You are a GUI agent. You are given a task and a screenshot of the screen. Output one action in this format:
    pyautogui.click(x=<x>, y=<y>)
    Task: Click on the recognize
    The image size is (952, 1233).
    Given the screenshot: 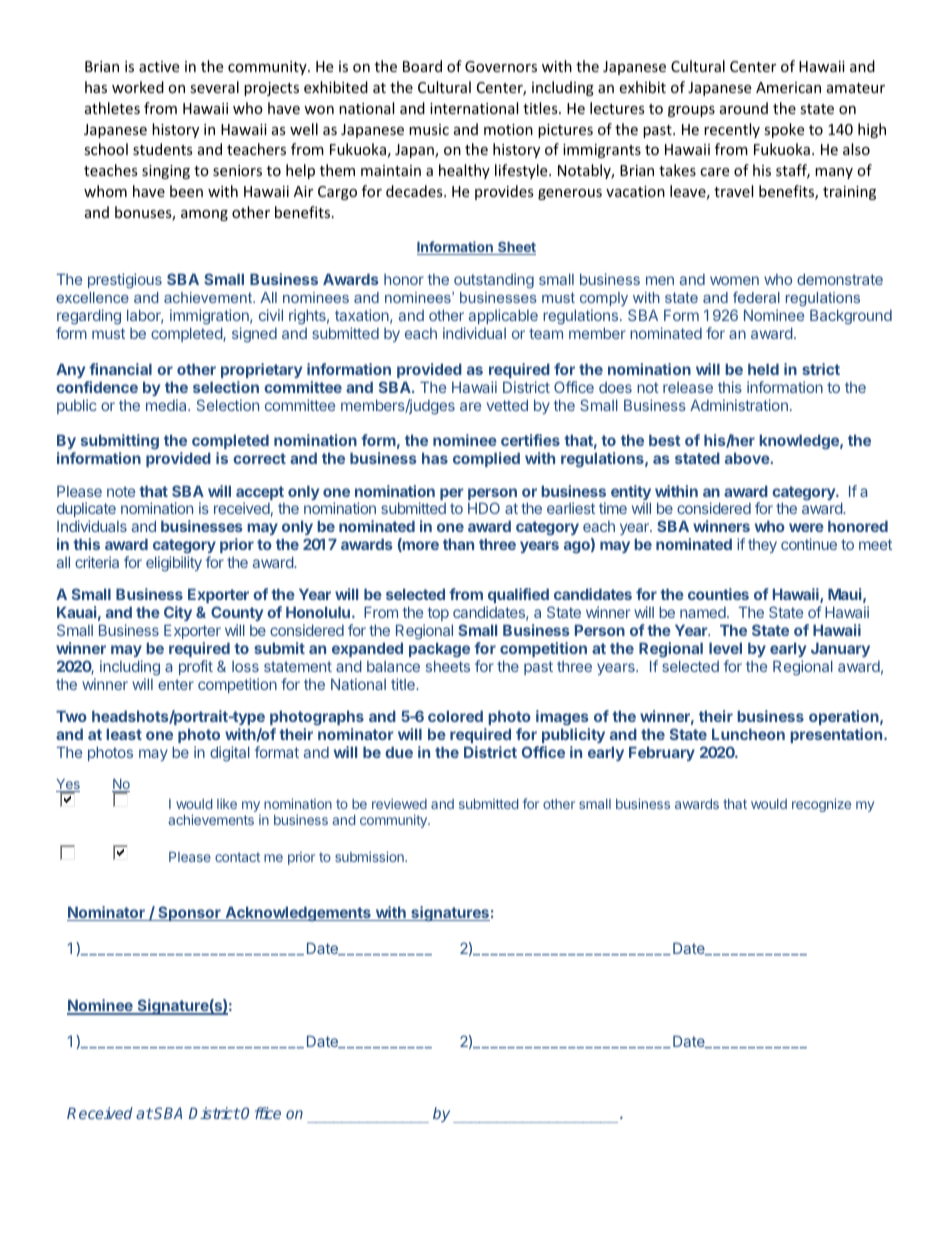 What is the action you would take?
    pyautogui.click(x=821, y=805)
